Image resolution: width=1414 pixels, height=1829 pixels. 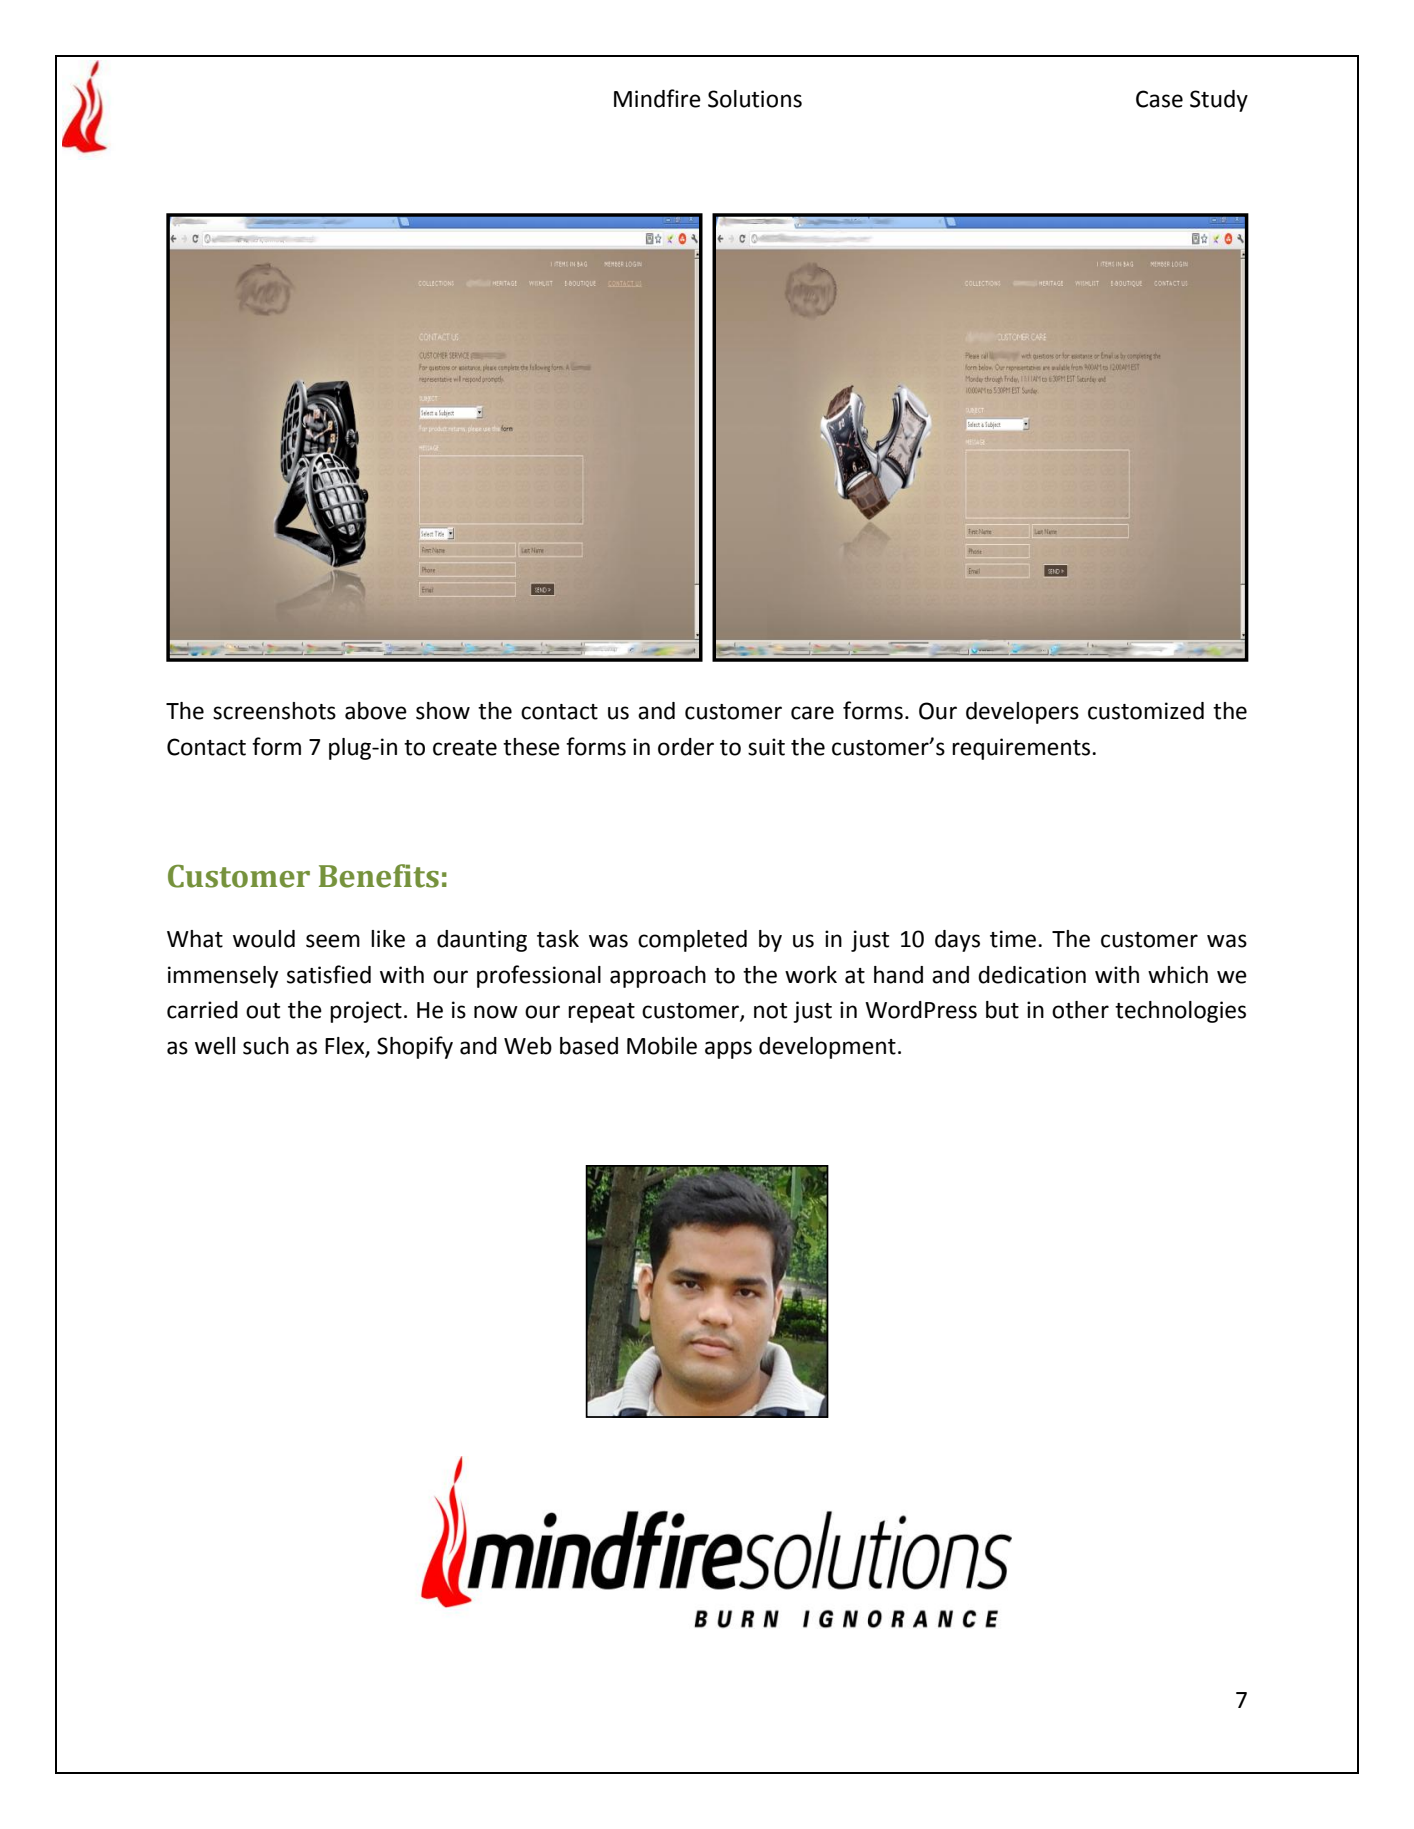 I want to click on suit, so click(x=766, y=747).
